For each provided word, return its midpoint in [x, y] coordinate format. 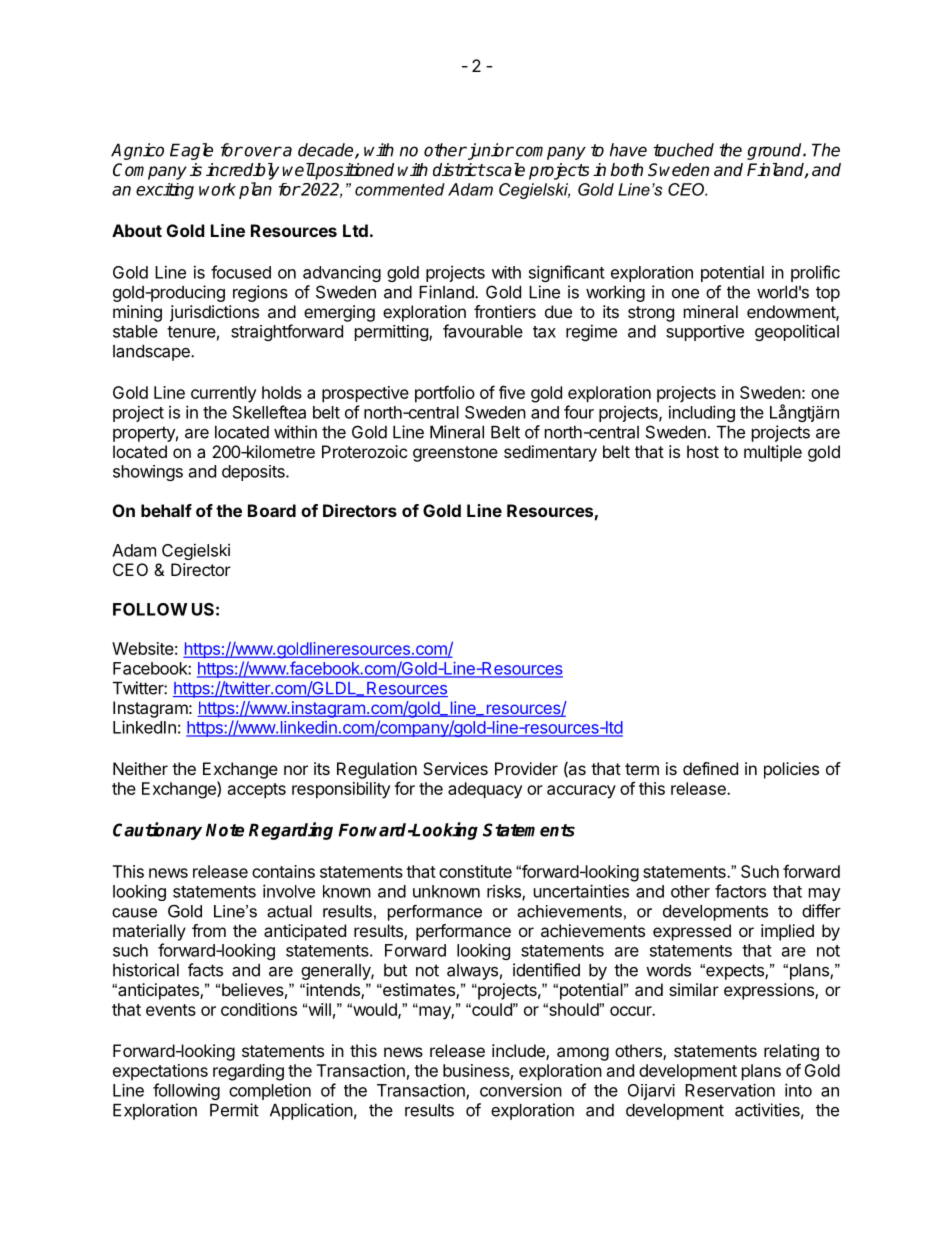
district [459, 170]
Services [455, 768]
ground [775, 151]
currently [223, 394]
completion [270, 1091]
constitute [475, 871]
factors [740, 891]
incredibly [242, 171]
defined [710, 768]
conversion [521, 1090]
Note [225, 830]
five [512, 392]
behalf [166, 510]
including [702, 413]
